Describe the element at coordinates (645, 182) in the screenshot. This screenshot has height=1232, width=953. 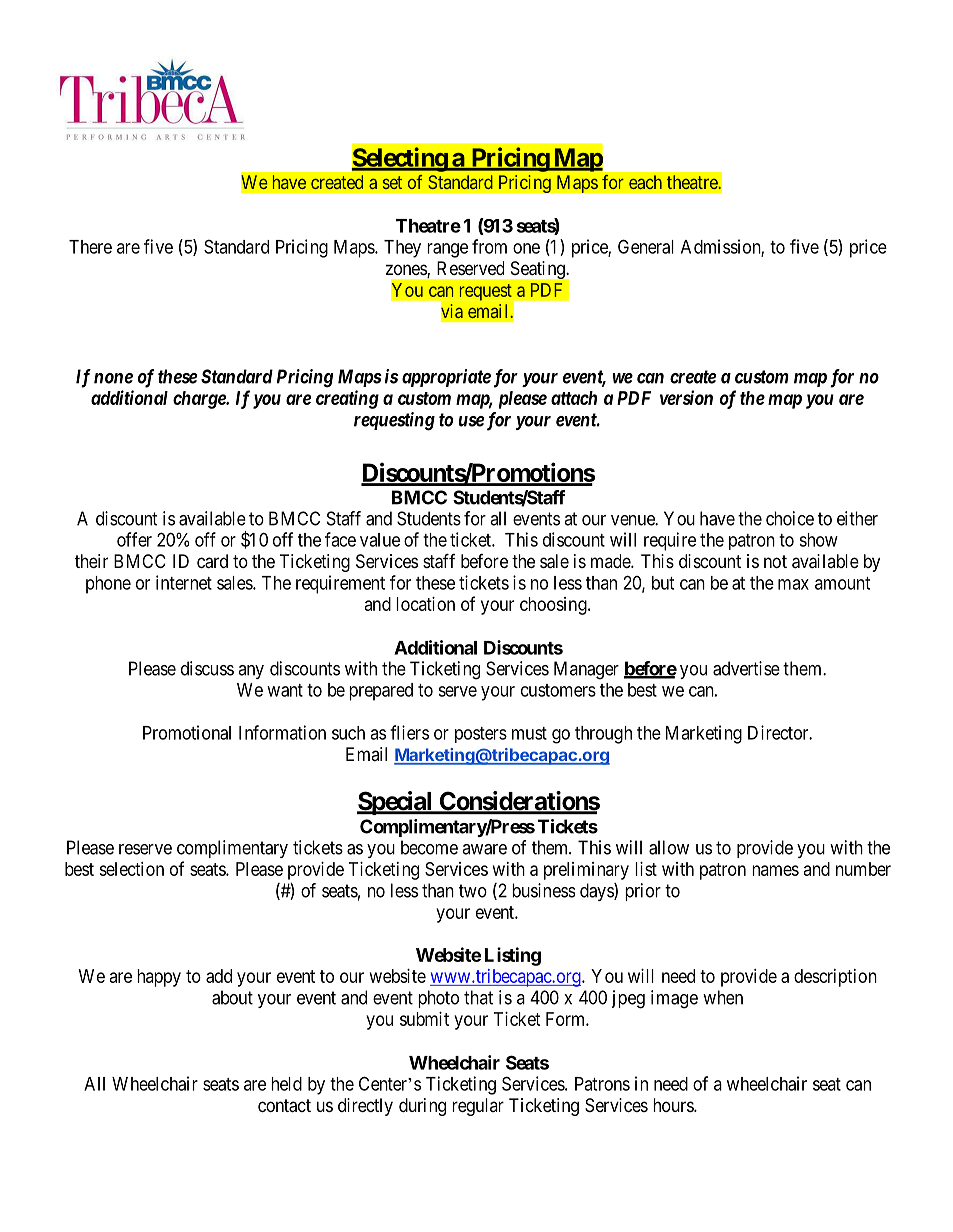
I see `each` at that location.
